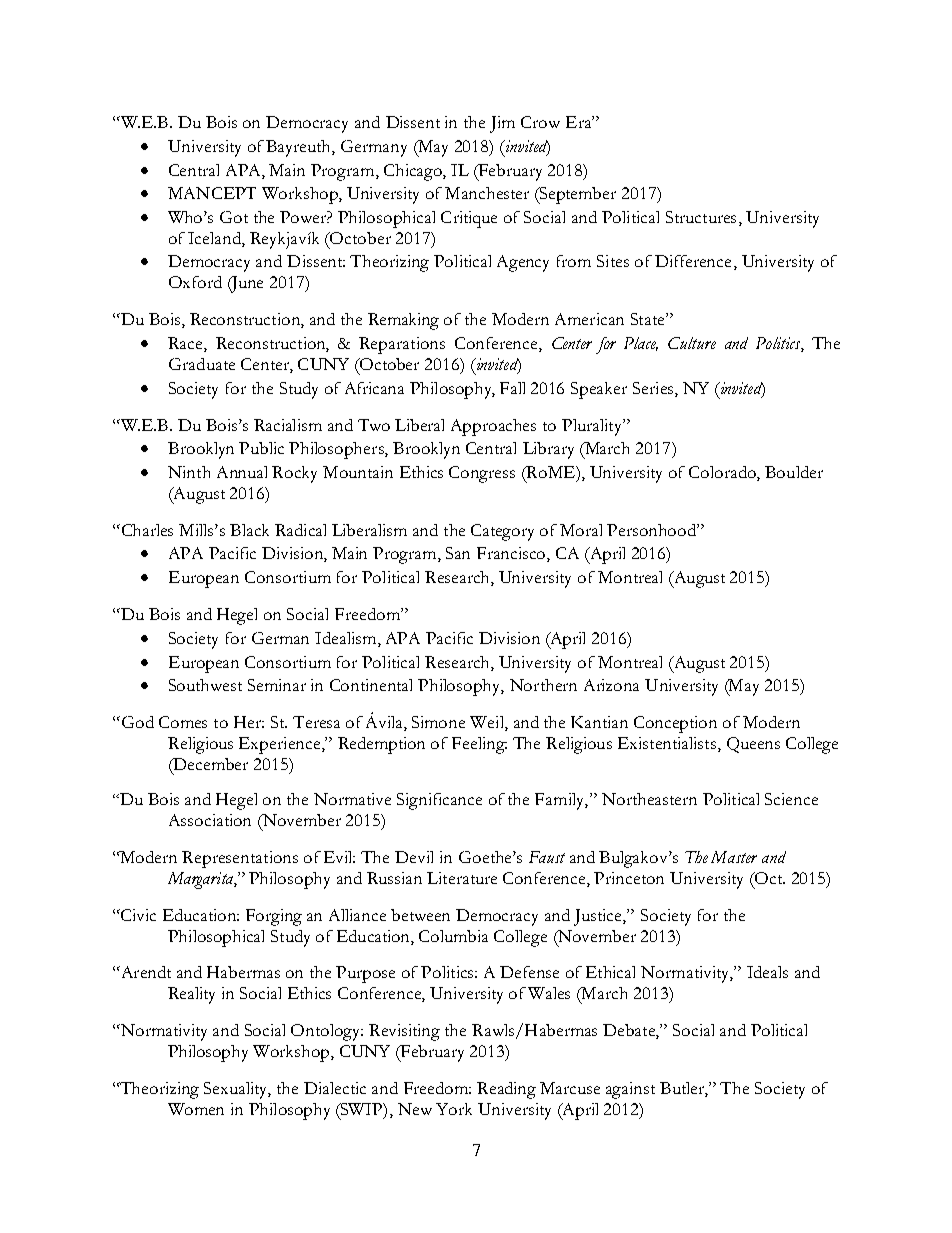 Image resolution: width=952 pixels, height=1233 pixels. I want to click on Graduate, so click(202, 364).
